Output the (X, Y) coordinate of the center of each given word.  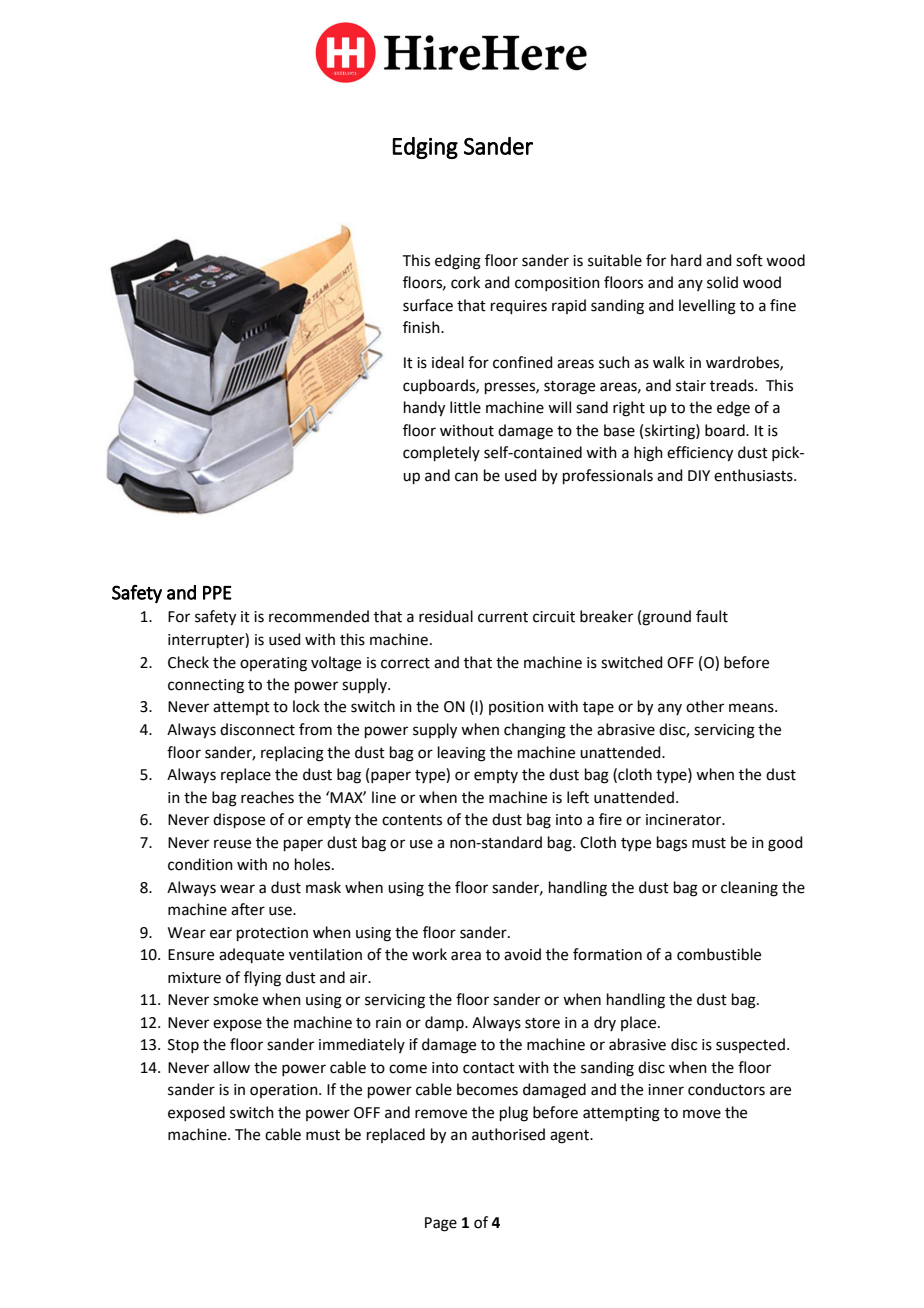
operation (285, 1091)
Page (441, 1224)
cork (465, 282)
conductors (726, 1089)
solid (722, 282)
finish (422, 327)
